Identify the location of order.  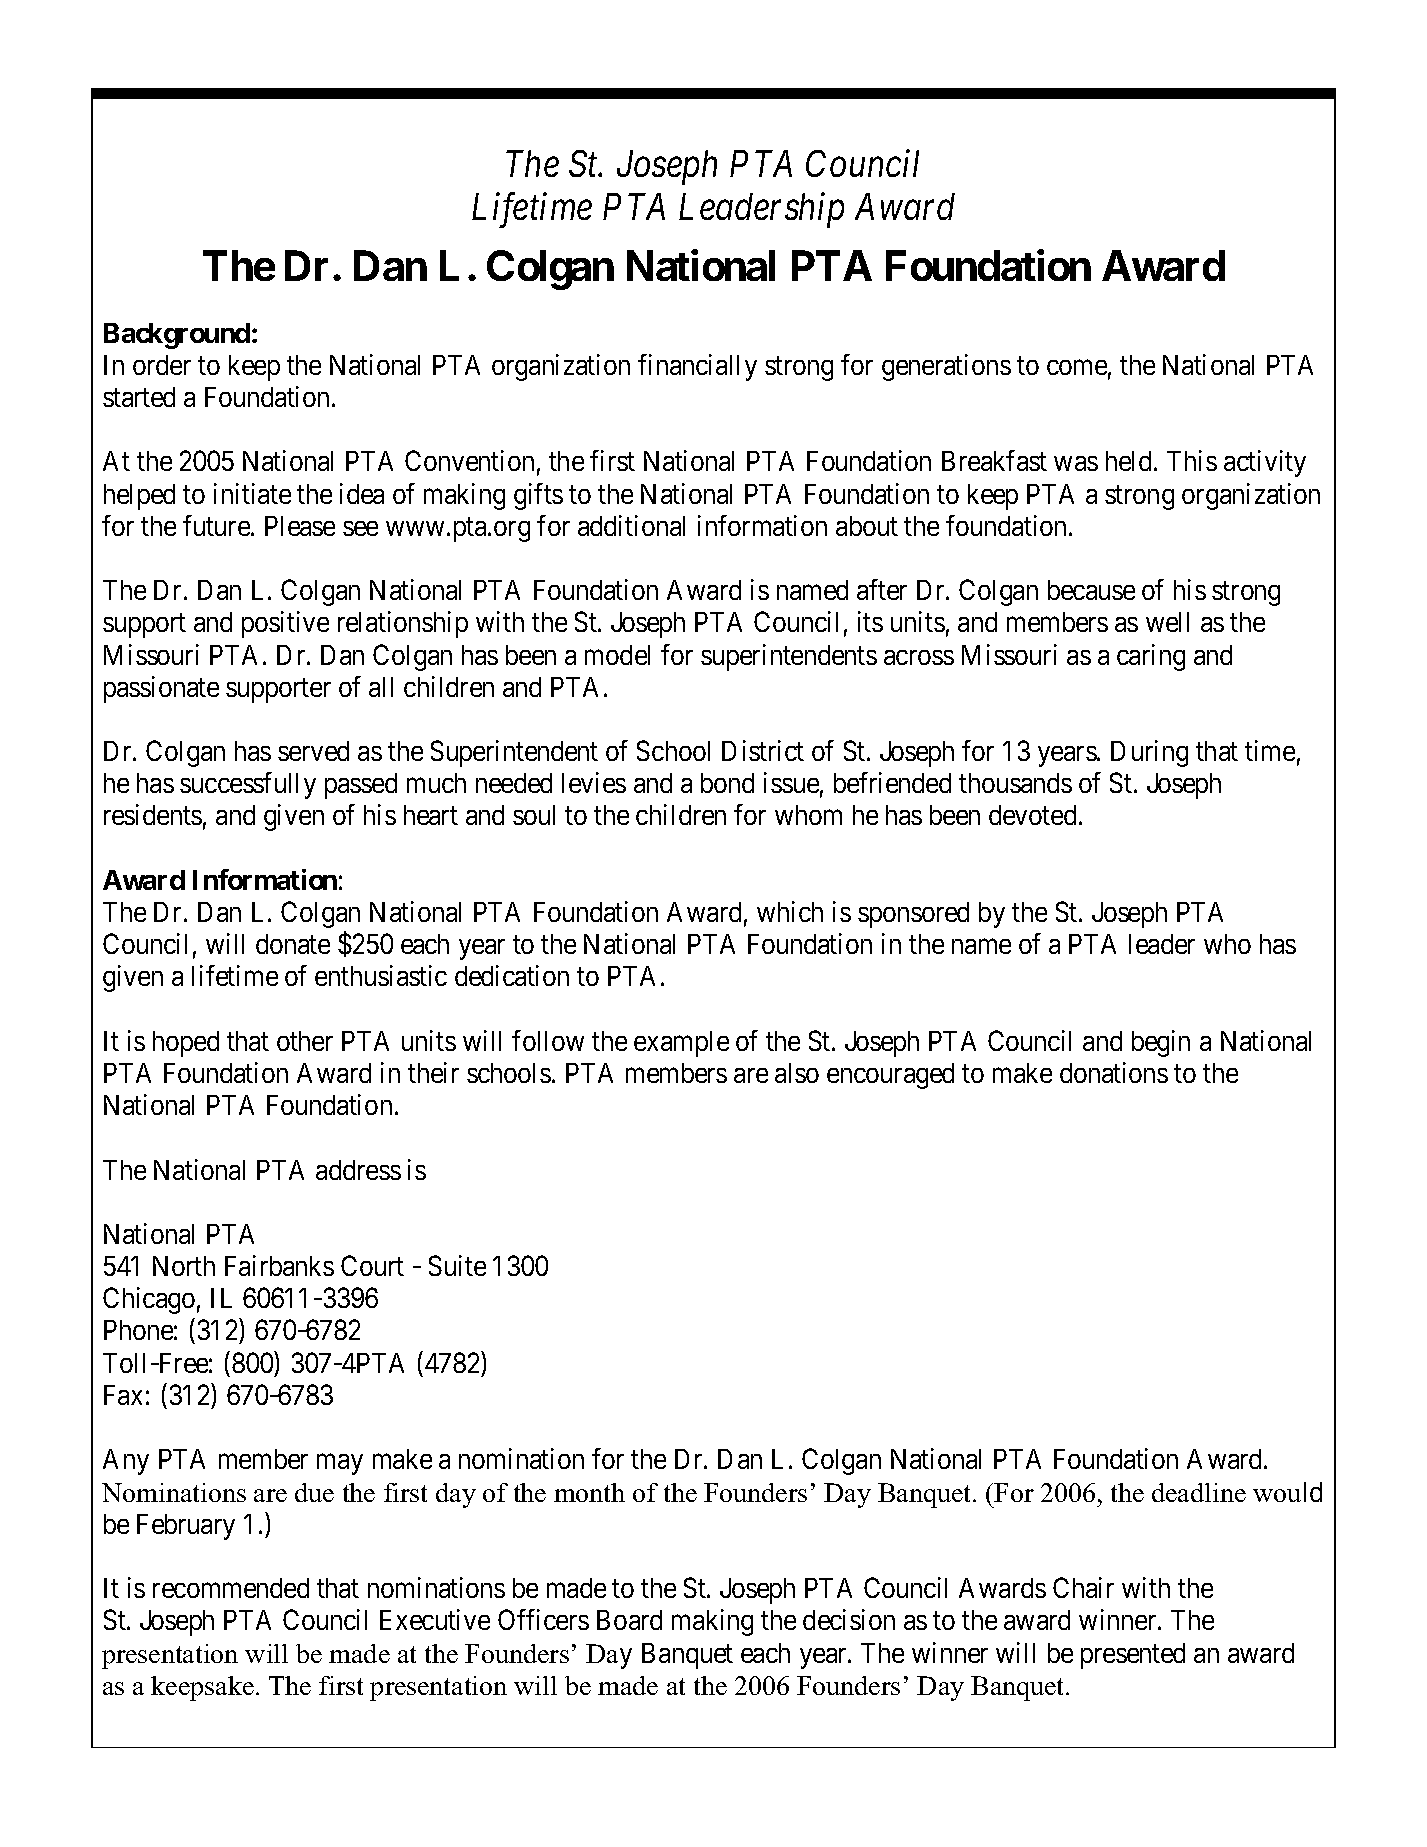
(162, 365).
